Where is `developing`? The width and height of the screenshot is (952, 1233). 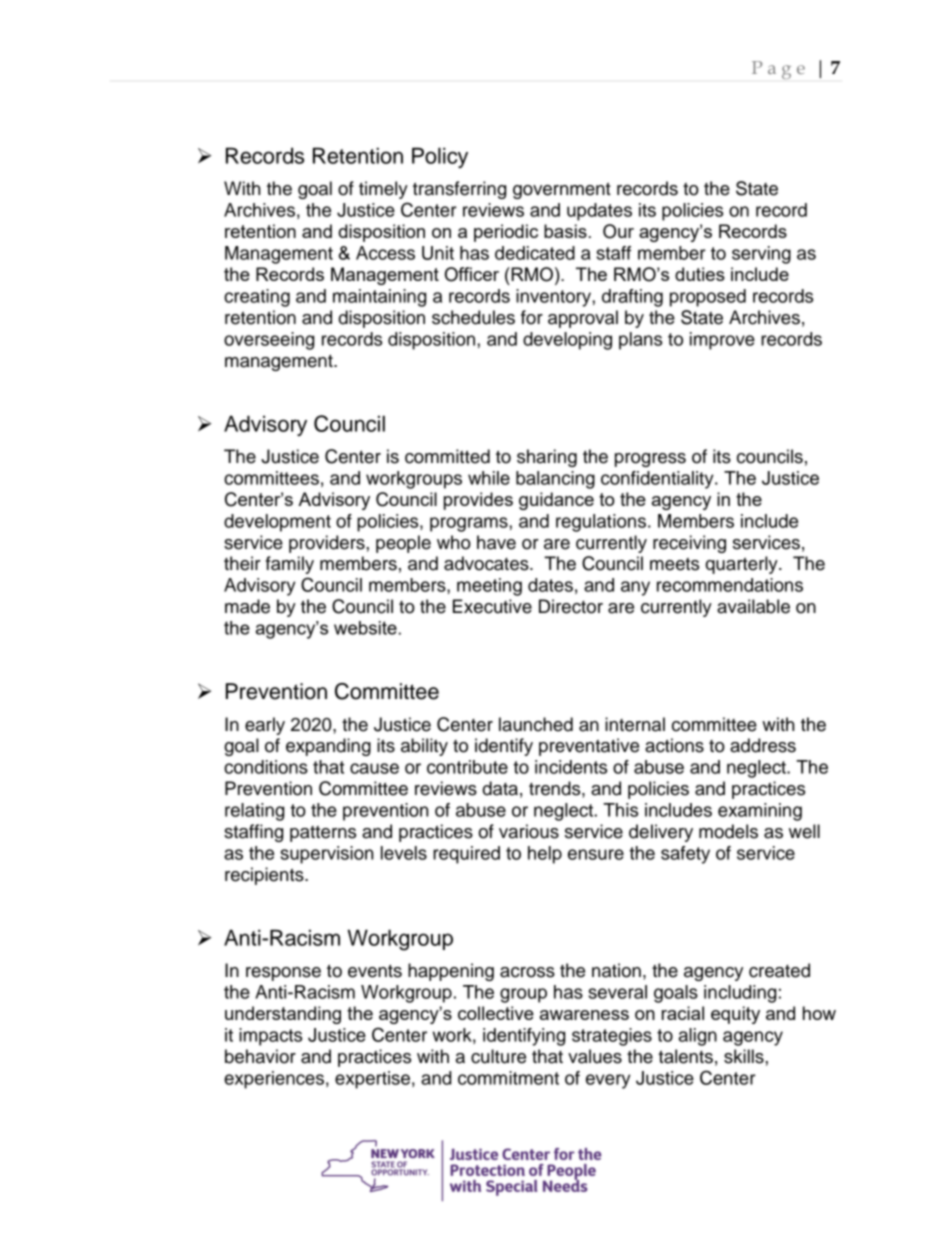
developing is located at coordinates (567, 341).
